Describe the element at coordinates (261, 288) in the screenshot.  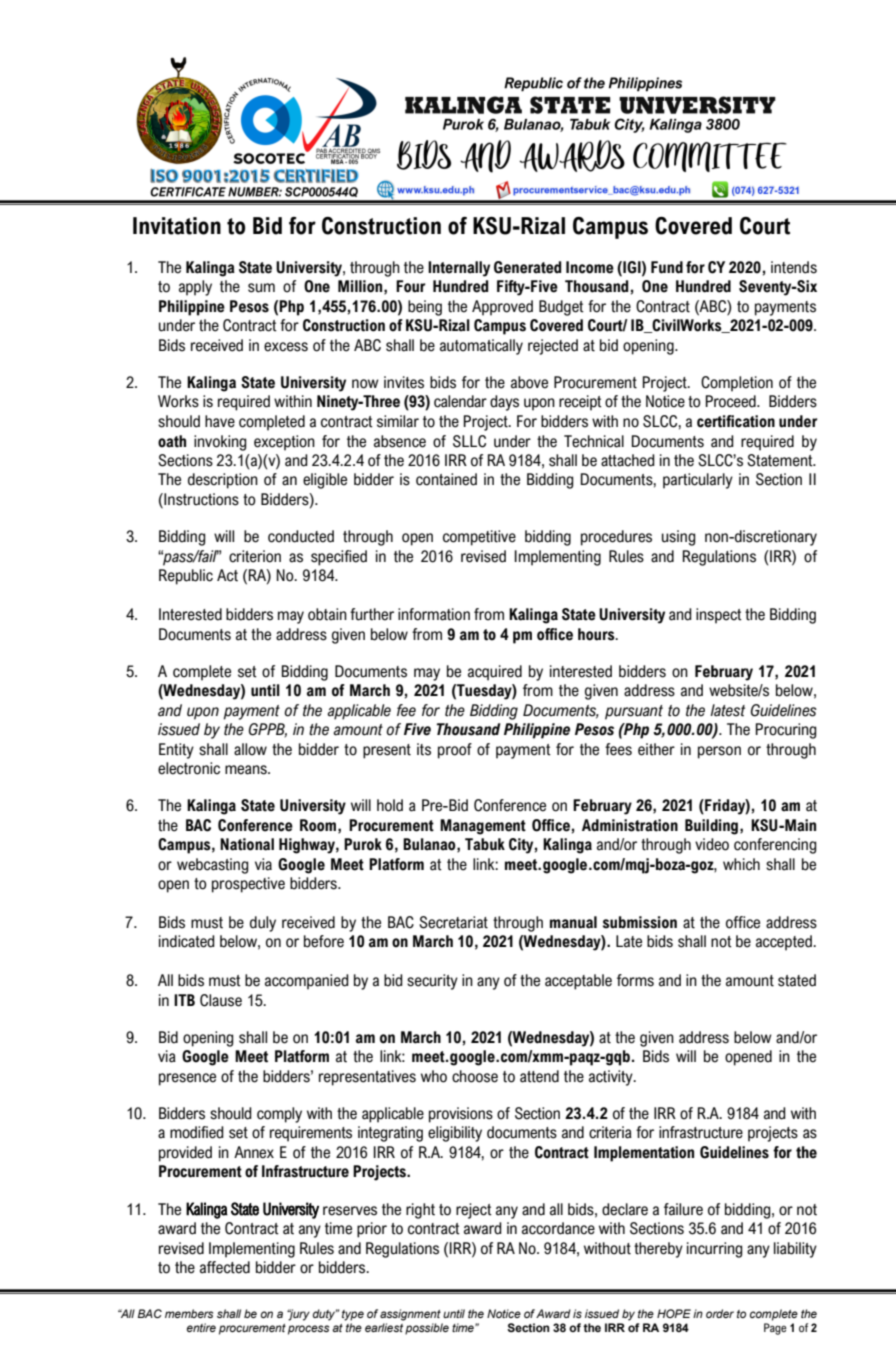
I see `sum` at that location.
